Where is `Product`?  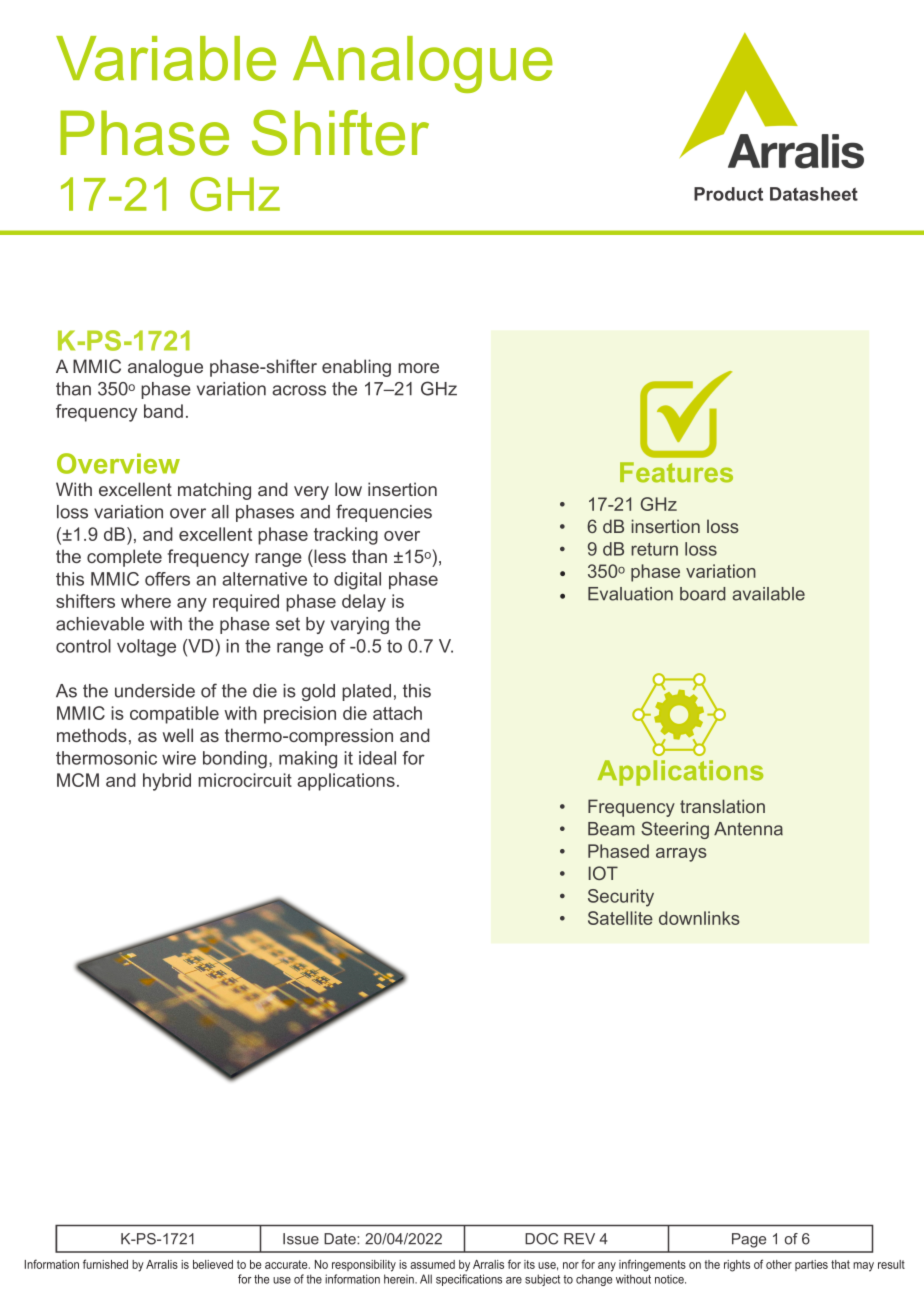
Product is located at coordinates (728, 194).
